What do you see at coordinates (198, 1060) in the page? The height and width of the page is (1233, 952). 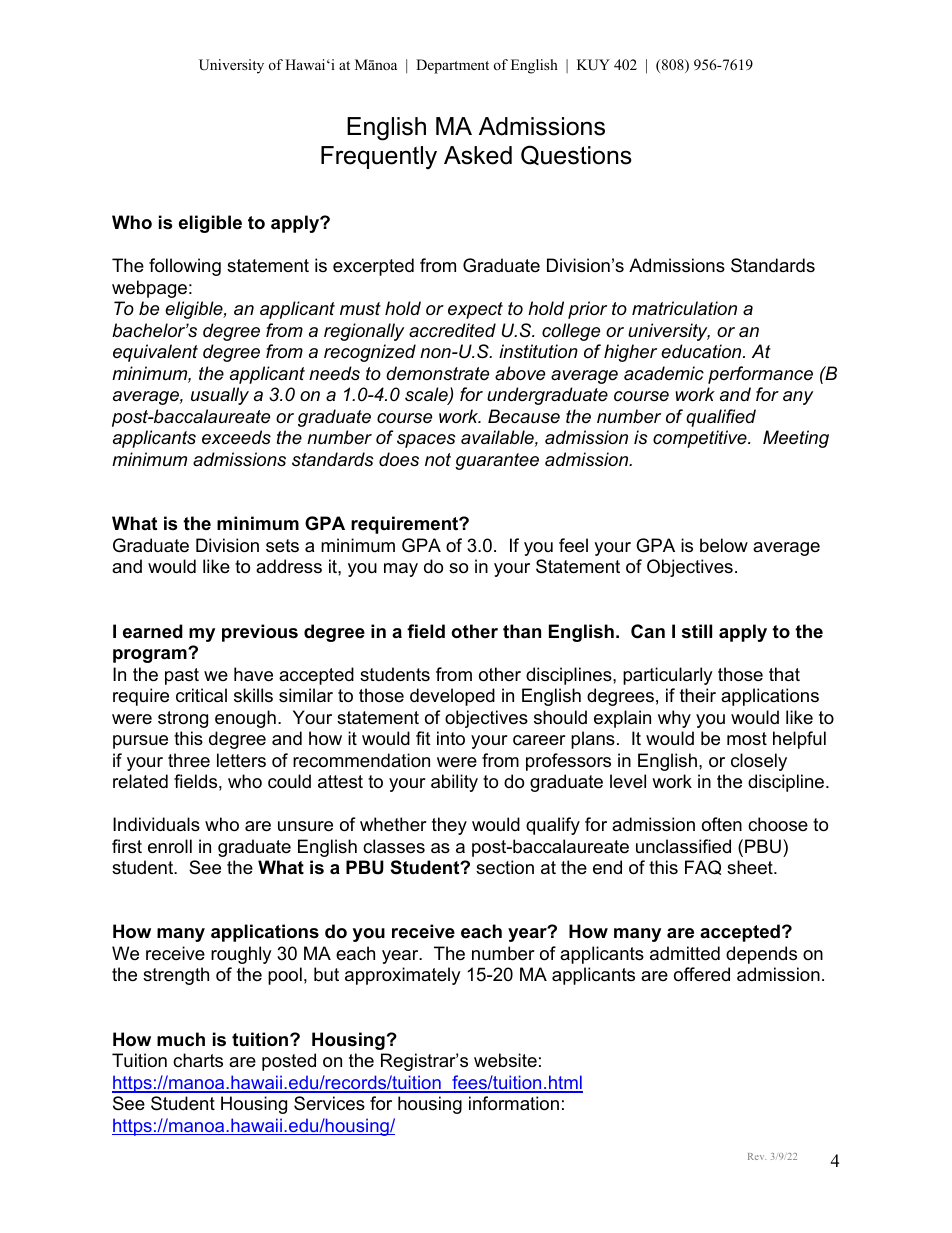 I see `charts` at bounding box center [198, 1060].
